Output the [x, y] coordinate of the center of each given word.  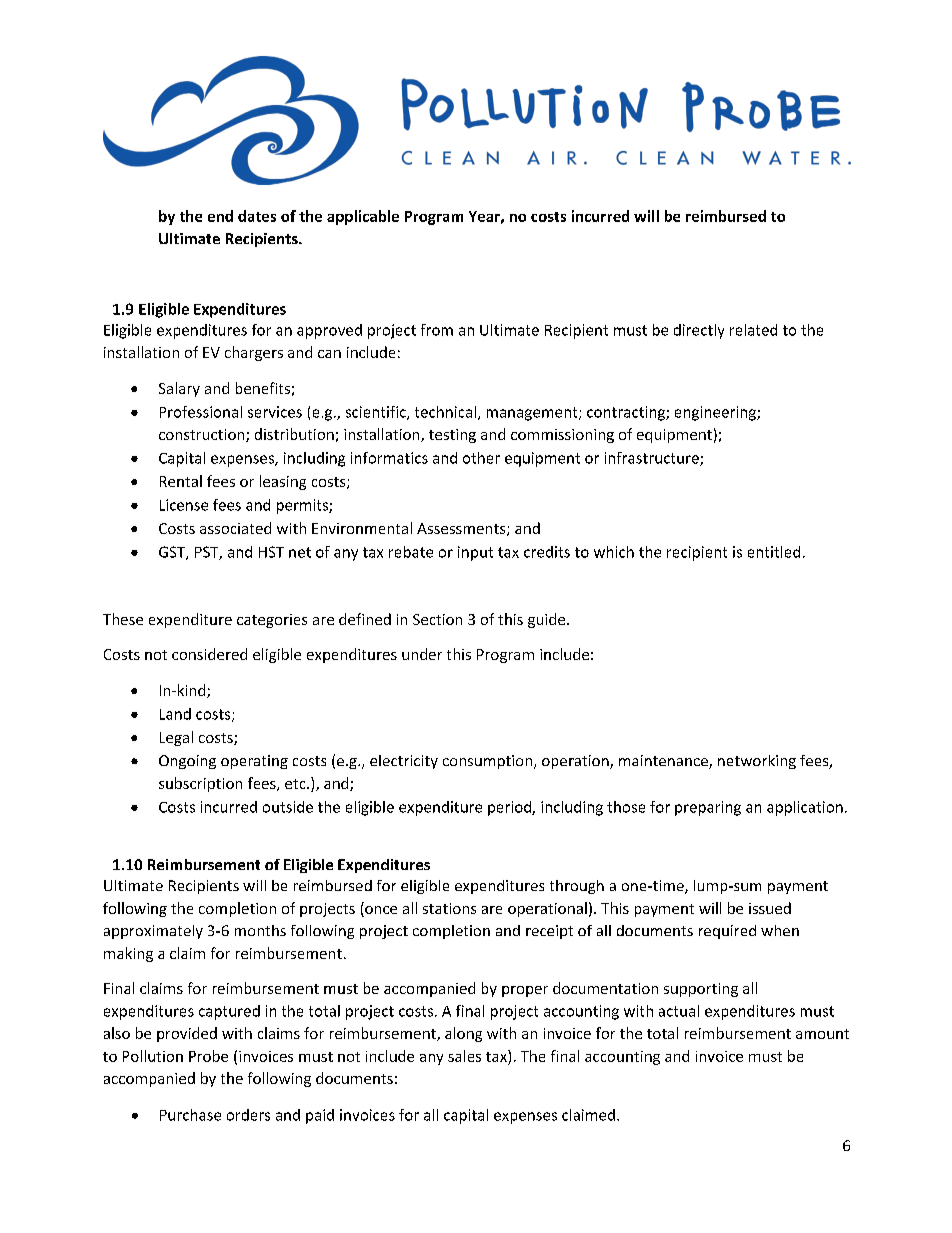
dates [257, 216]
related [753, 330]
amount [822, 1034]
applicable [363, 217]
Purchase [190, 1115]
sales [464, 1056]
